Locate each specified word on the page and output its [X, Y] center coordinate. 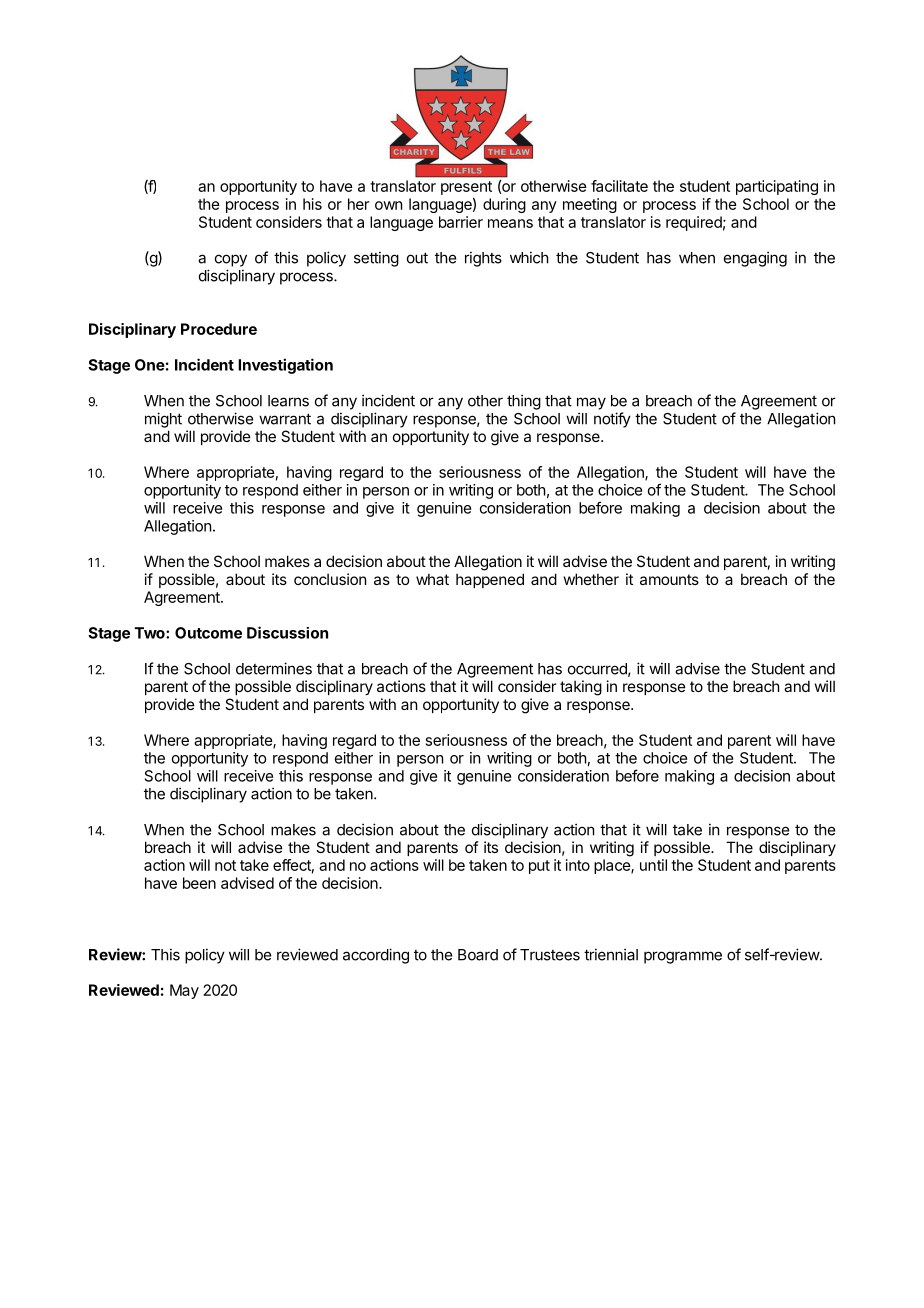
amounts [669, 579]
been [199, 883]
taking [581, 688]
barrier [461, 222]
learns [288, 401]
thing [524, 402]
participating [777, 187]
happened [490, 580]
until [653, 865]
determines [274, 668]
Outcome [208, 633]
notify [612, 420]
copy [231, 260]
